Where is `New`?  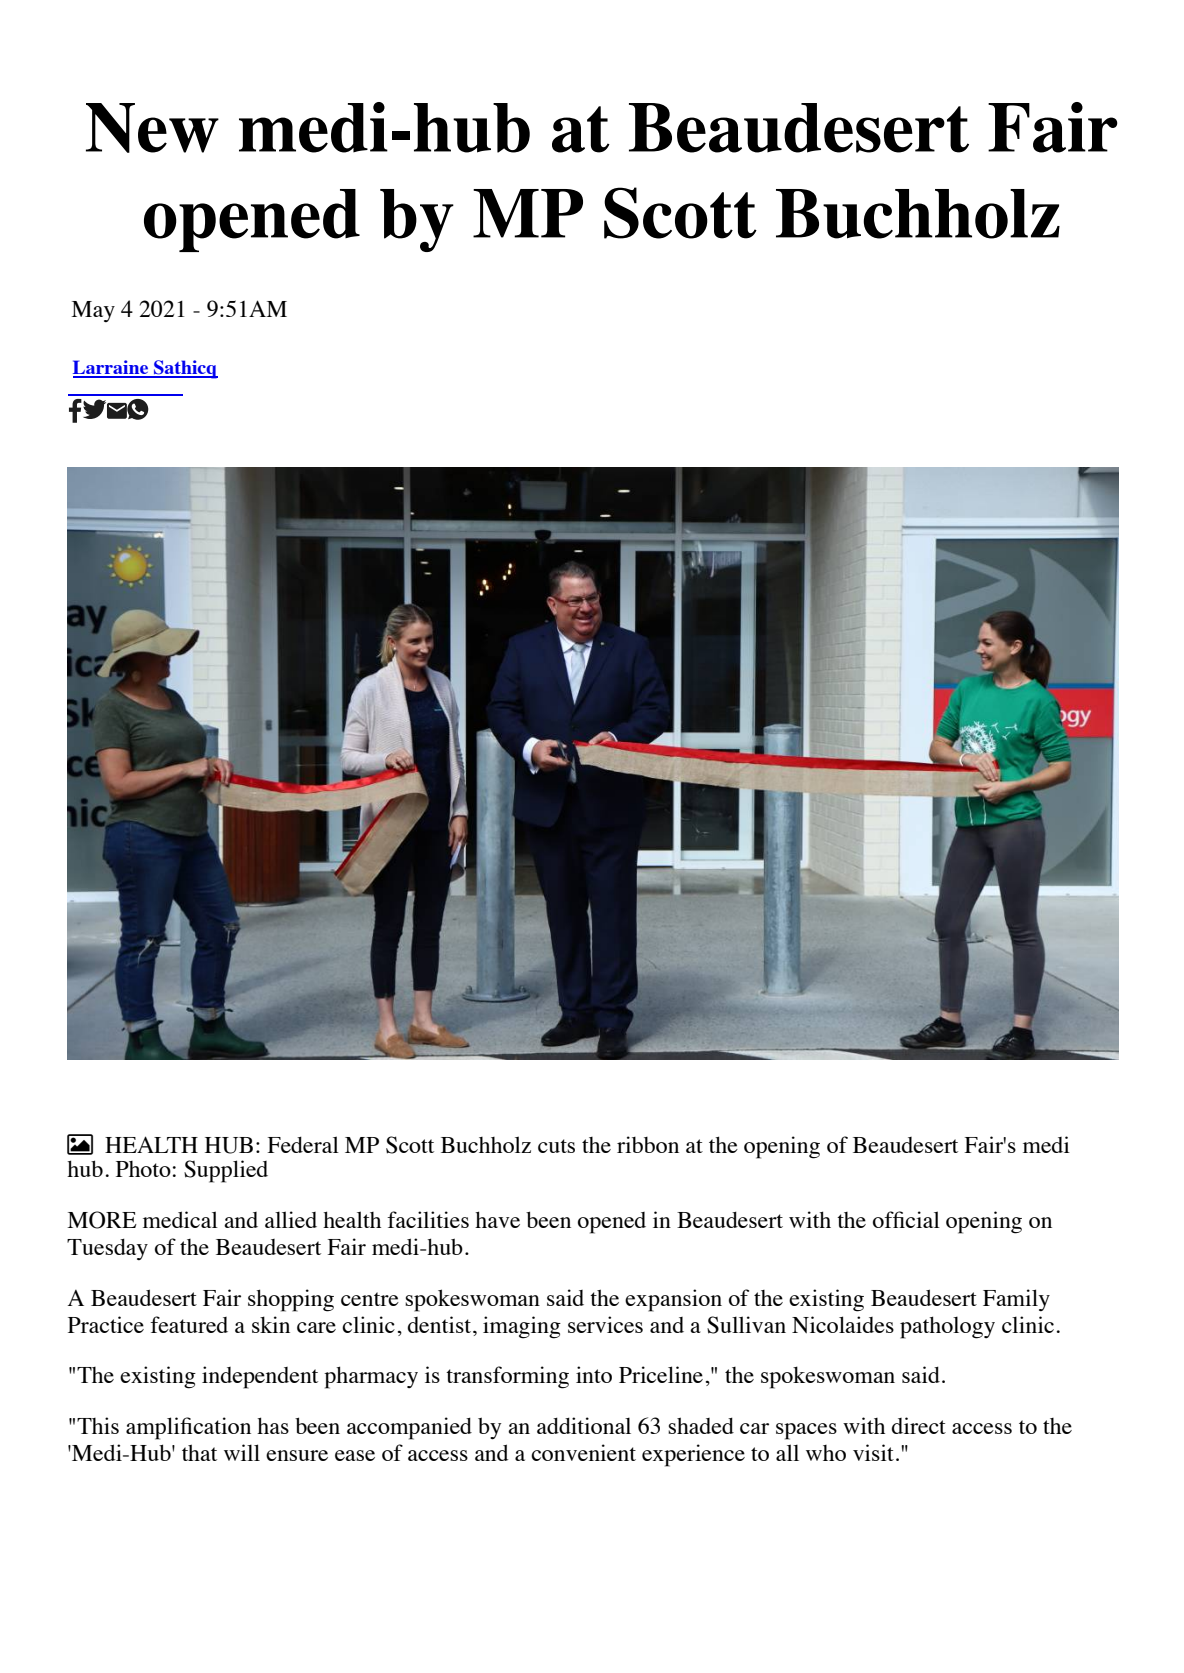 New is located at coordinates (152, 128).
